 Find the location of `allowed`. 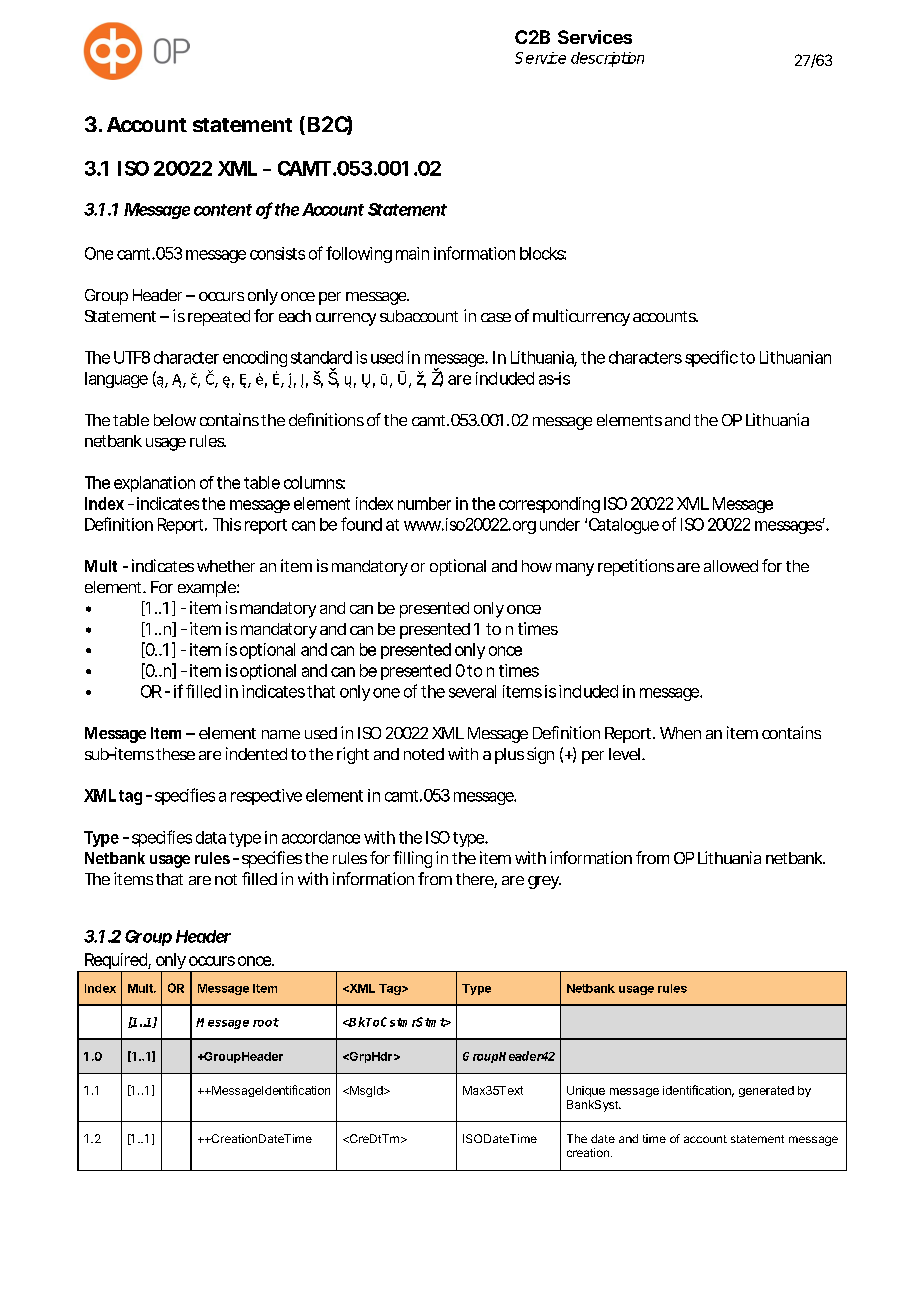

allowed is located at coordinates (731, 566).
